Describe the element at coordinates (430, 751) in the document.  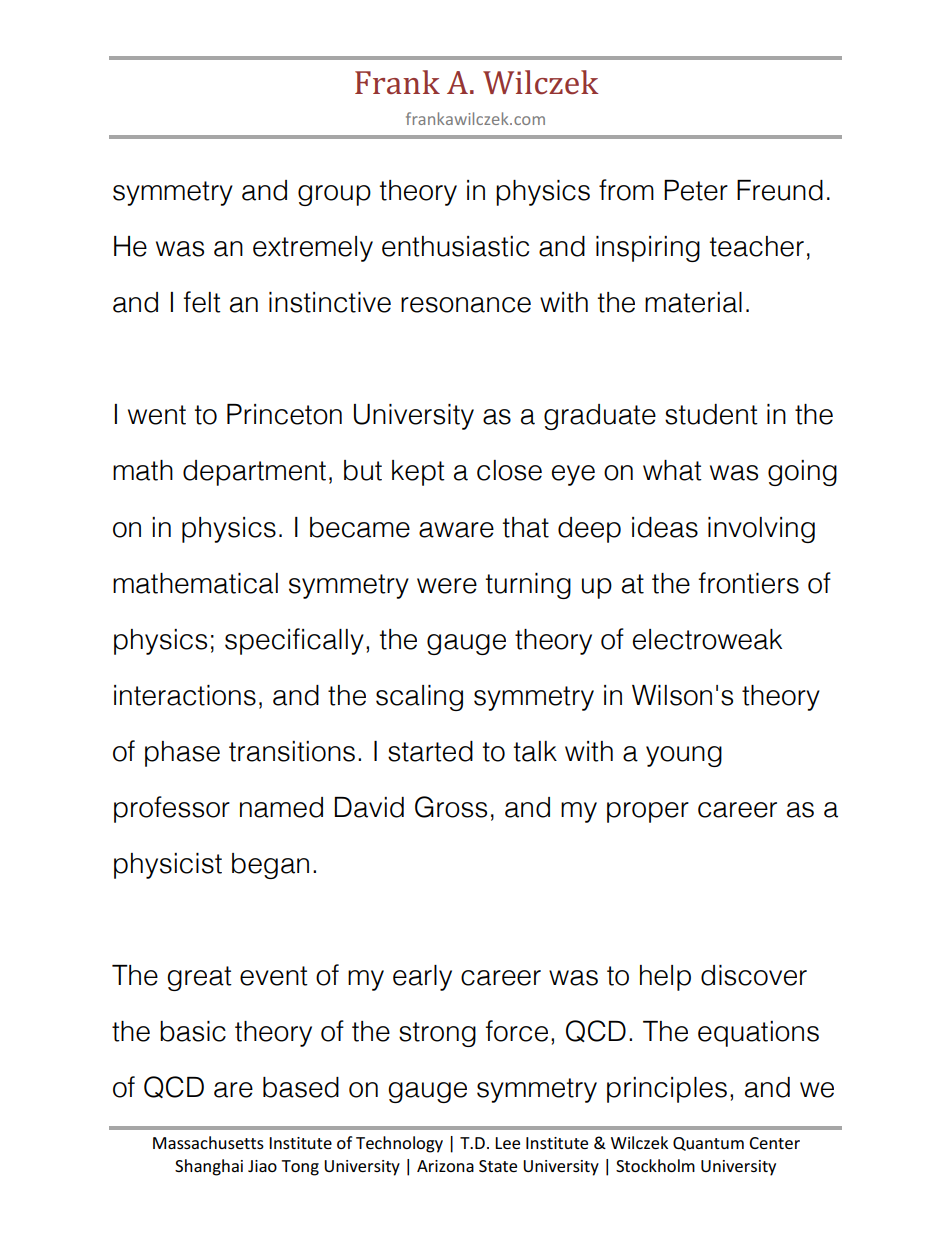
I see `started` at that location.
